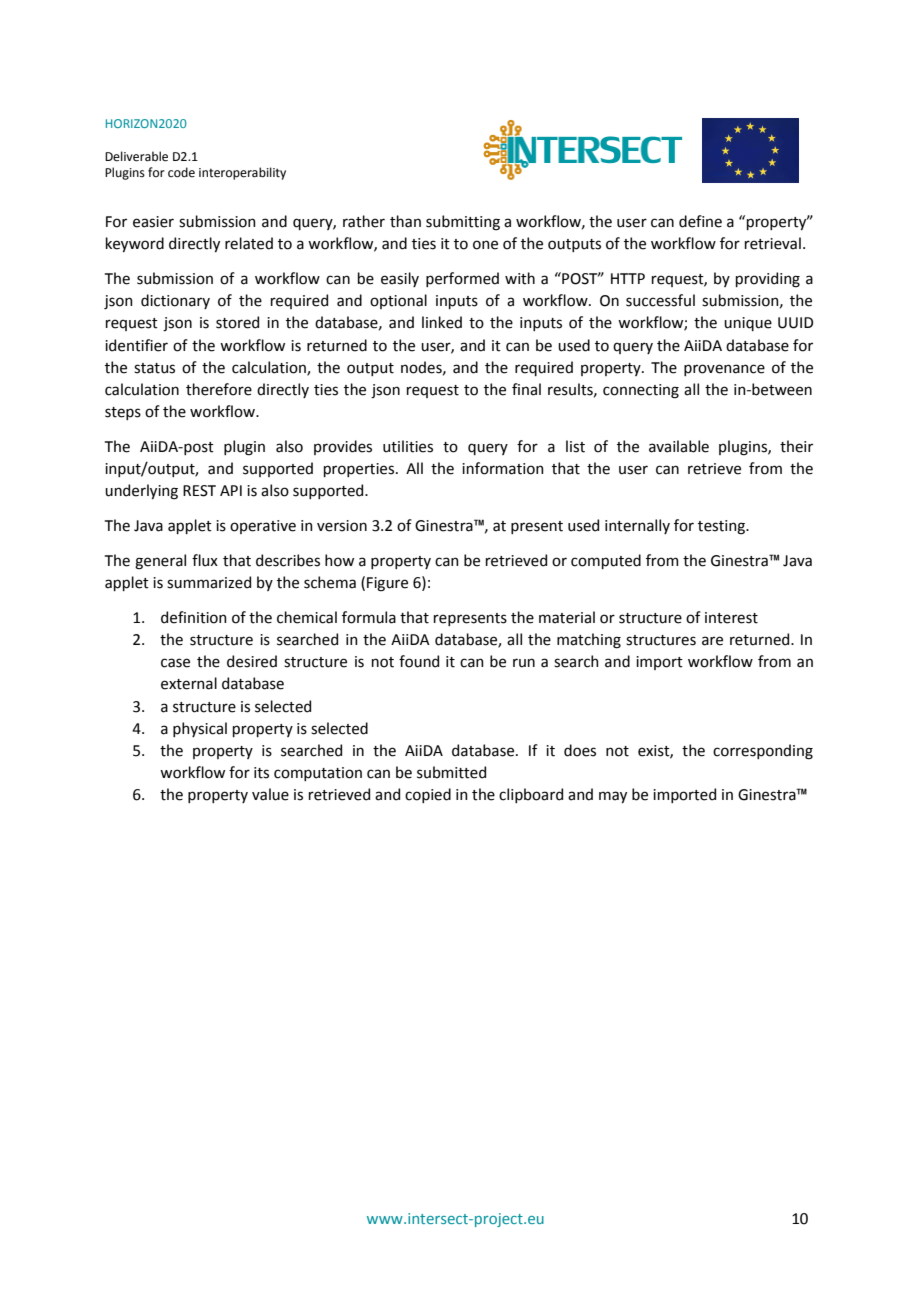 The image size is (924, 1308). What do you see at coordinates (722, 527) in the screenshot?
I see `testing` at bounding box center [722, 527].
